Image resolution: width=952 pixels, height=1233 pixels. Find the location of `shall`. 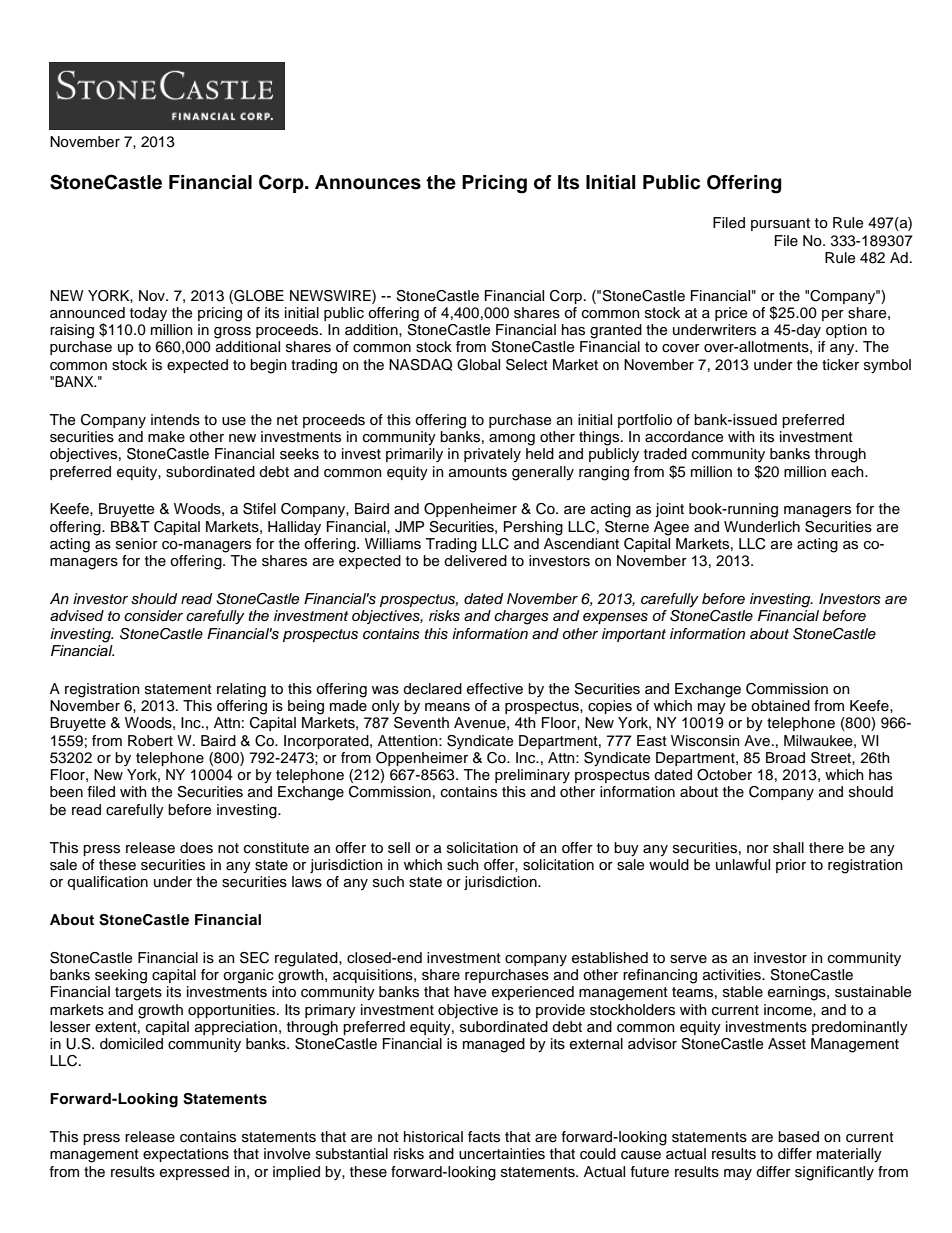

shall is located at coordinates (788, 848).
